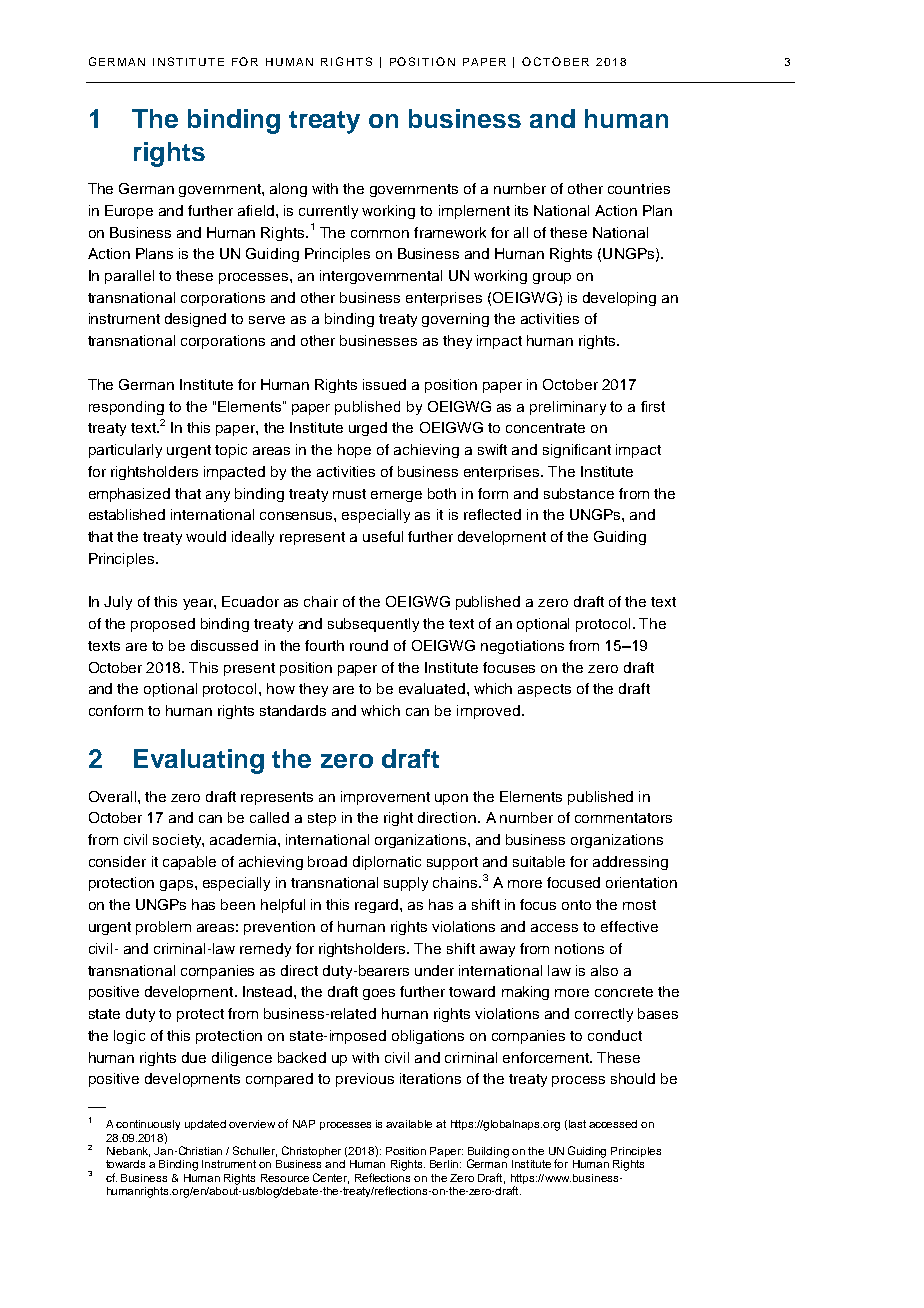 The image size is (924, 1308). I want to click on negotiations, so click(522, 647).
